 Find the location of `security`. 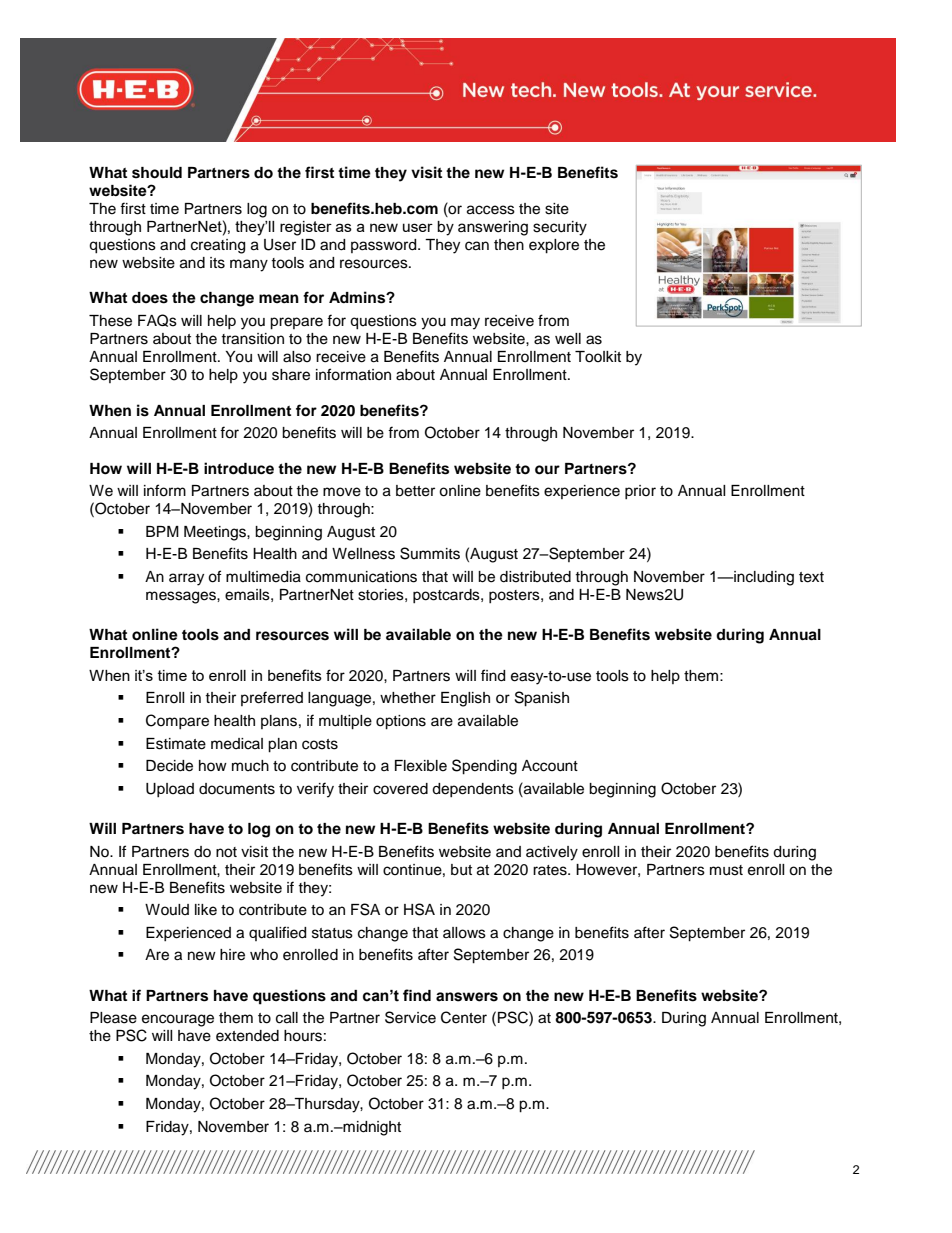

security is located at coordinates (560, 228).
